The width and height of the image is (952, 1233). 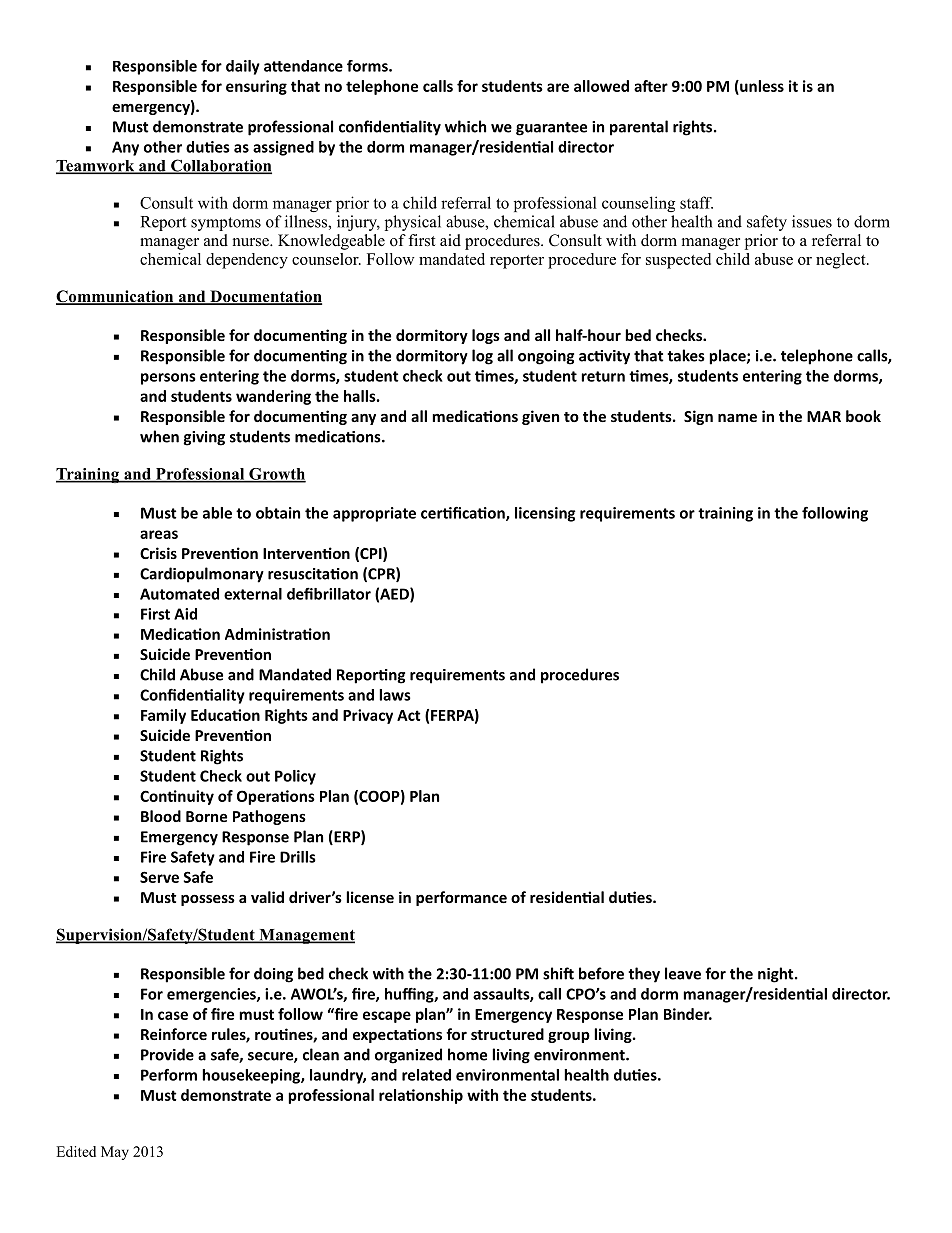 I want to click on Binder, so click(x=688, y=1014).
